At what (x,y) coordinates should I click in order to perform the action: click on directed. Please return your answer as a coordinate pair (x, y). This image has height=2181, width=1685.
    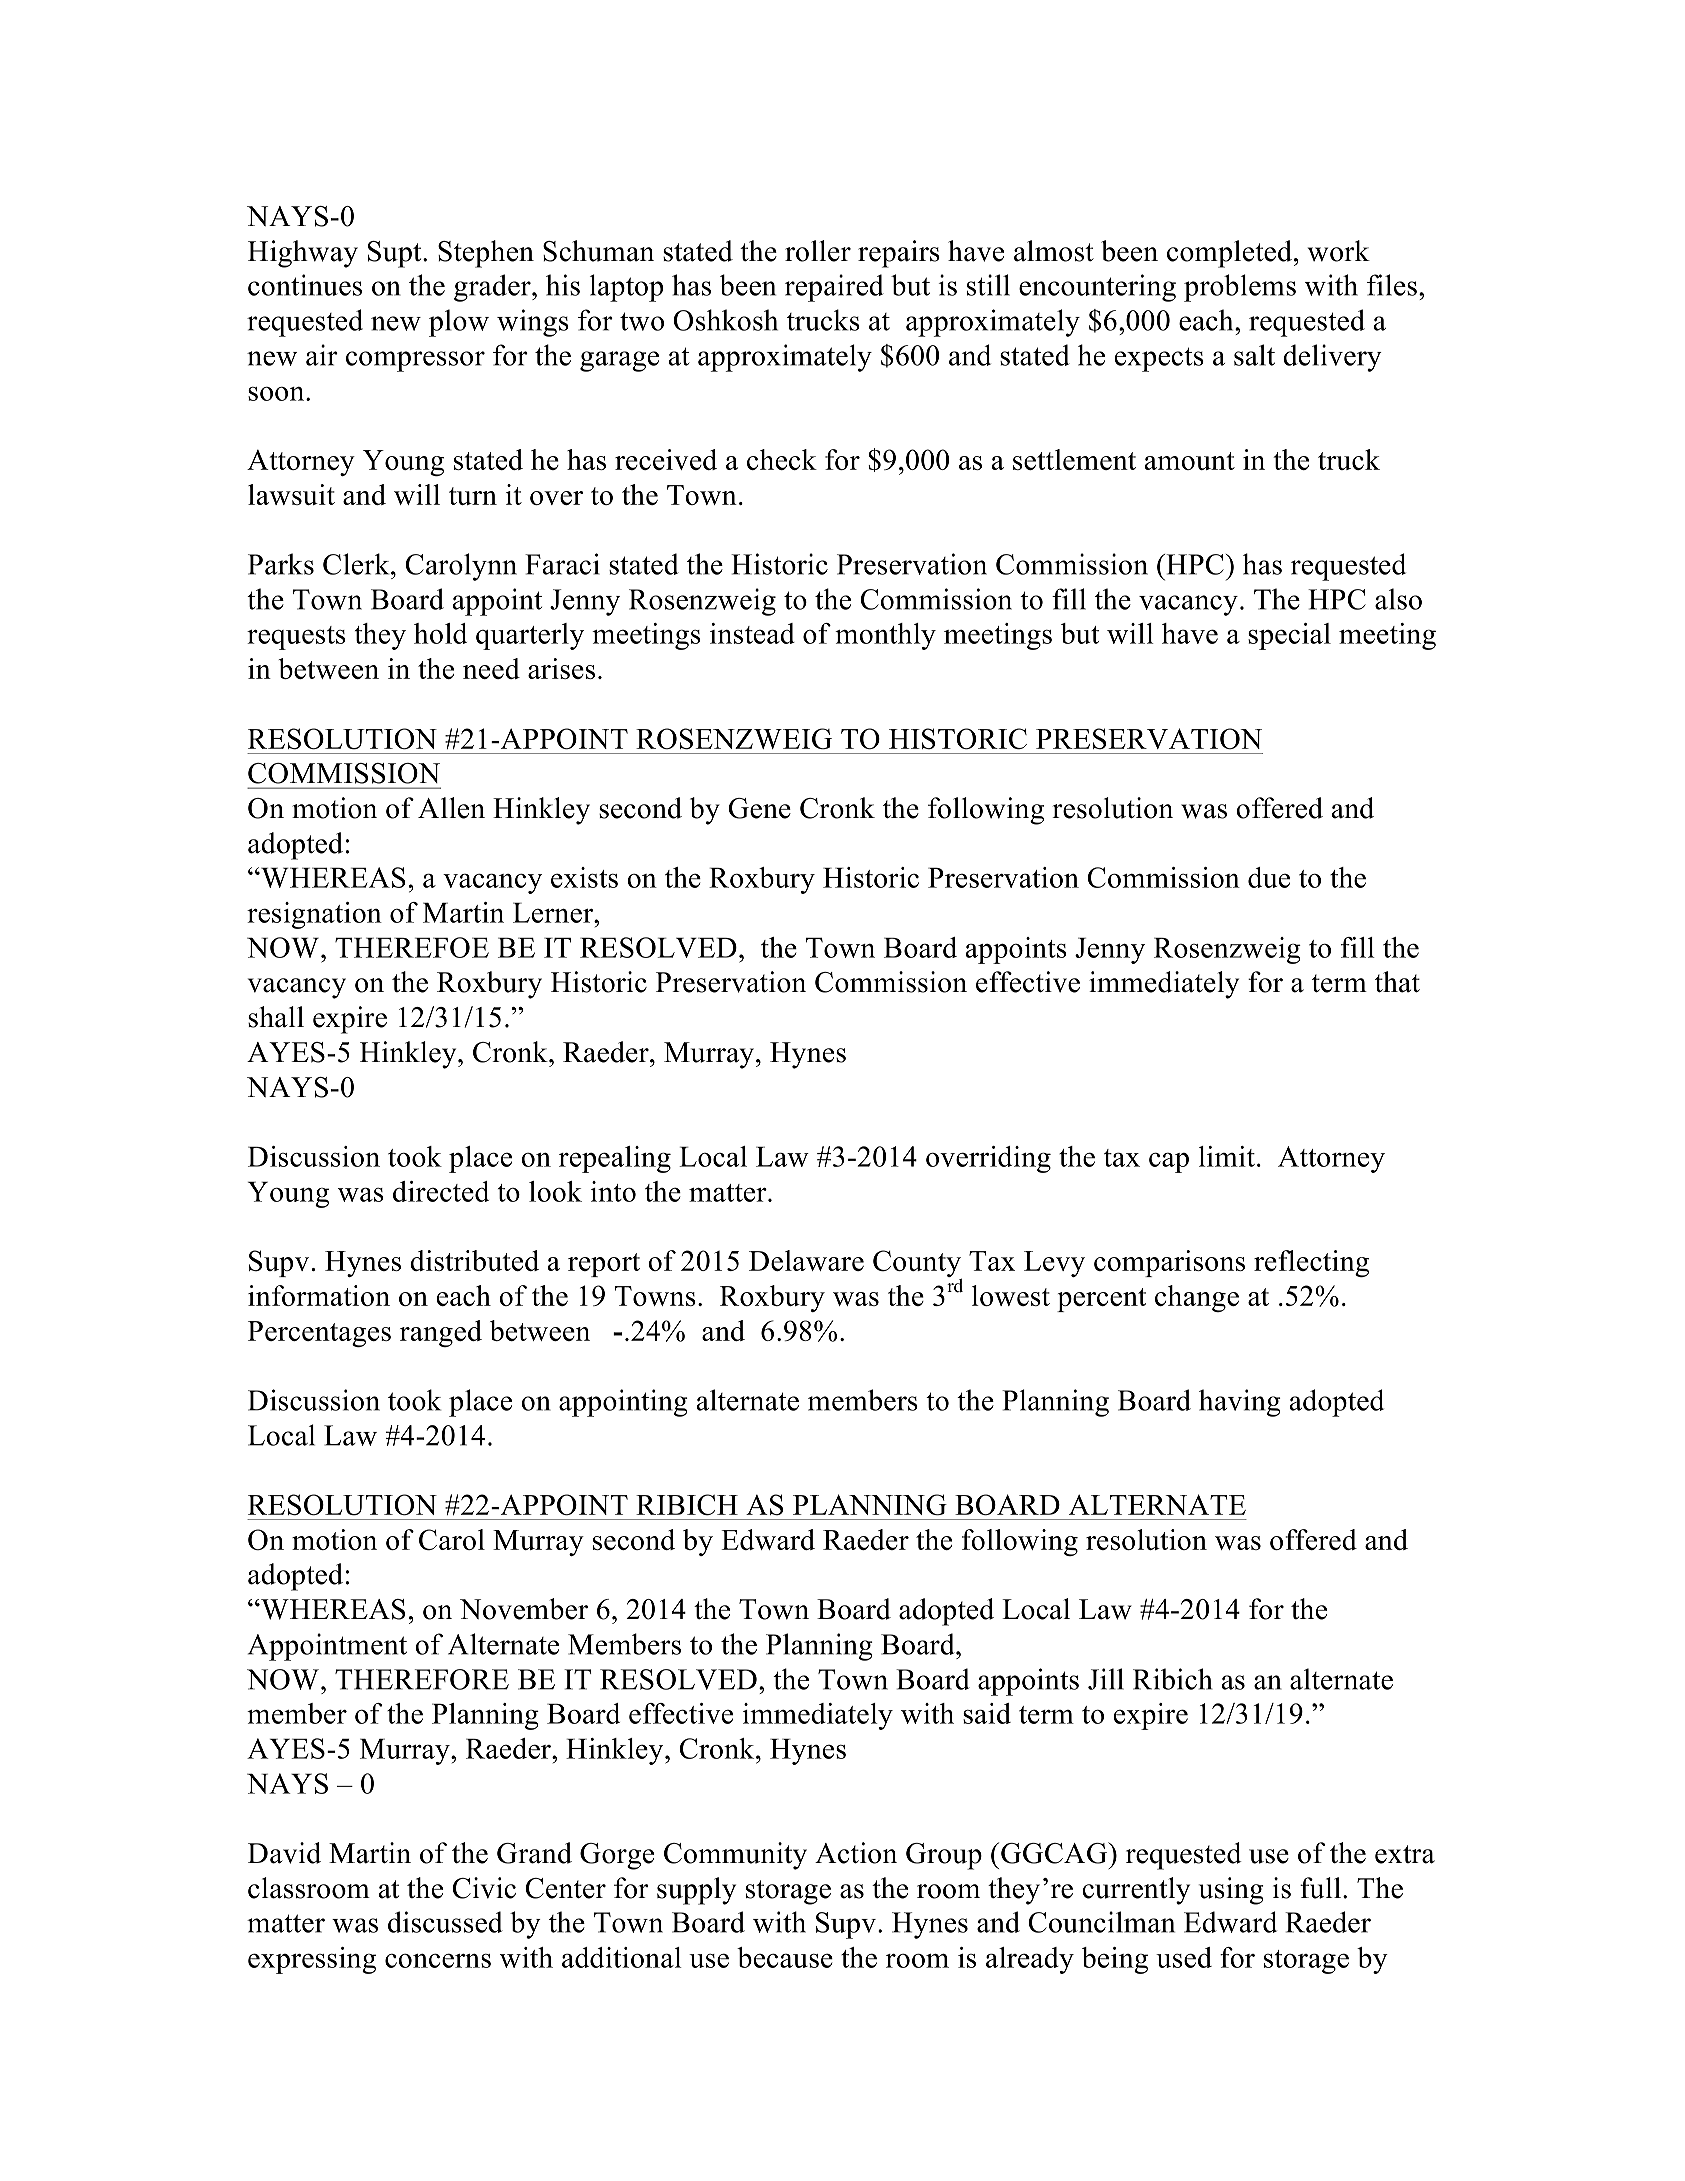
    Looking at the image, I should click on (441, 1191).
